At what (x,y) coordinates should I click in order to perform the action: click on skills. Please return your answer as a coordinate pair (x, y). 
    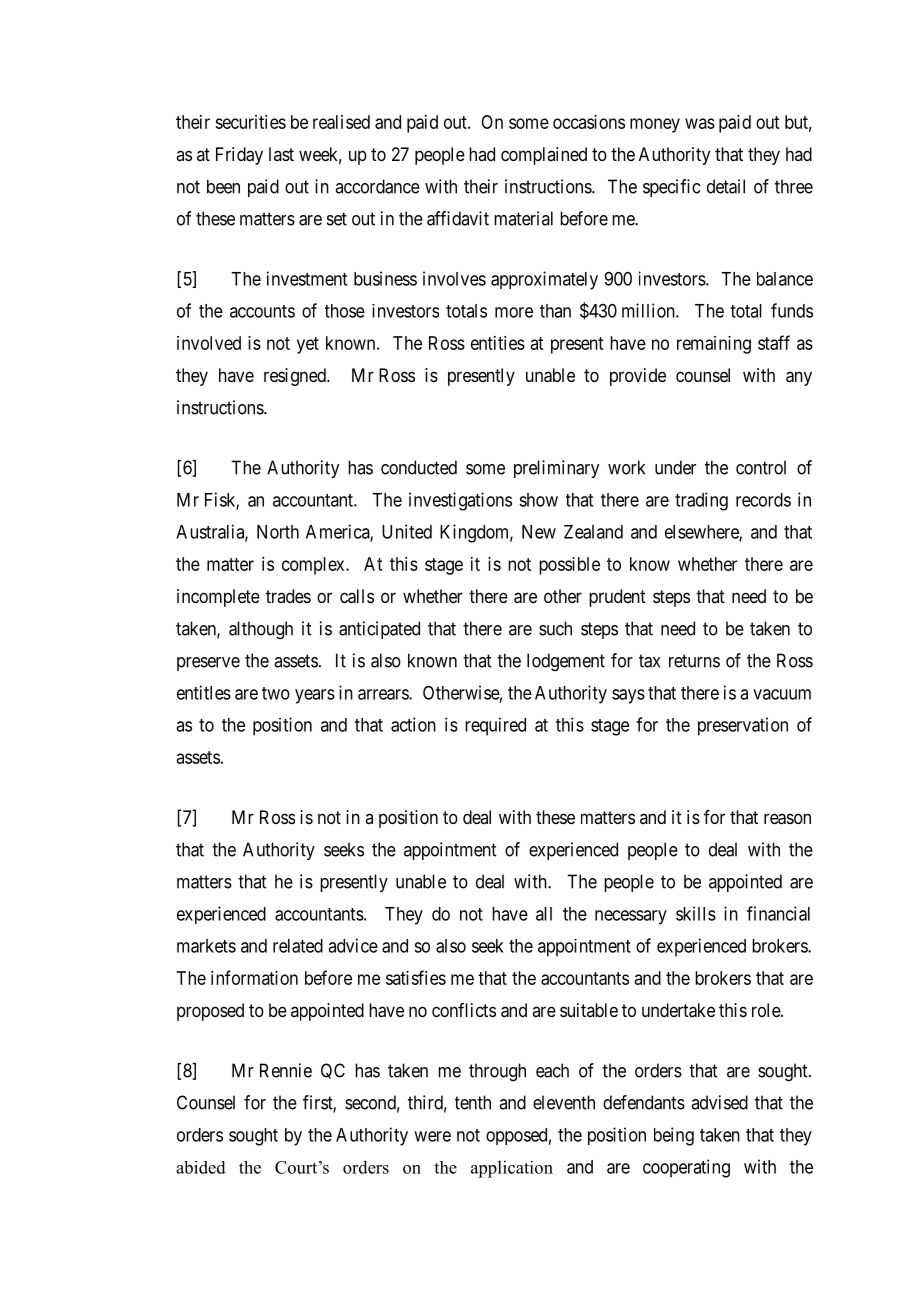
    Looking at the image, I should click on (696, 913).
